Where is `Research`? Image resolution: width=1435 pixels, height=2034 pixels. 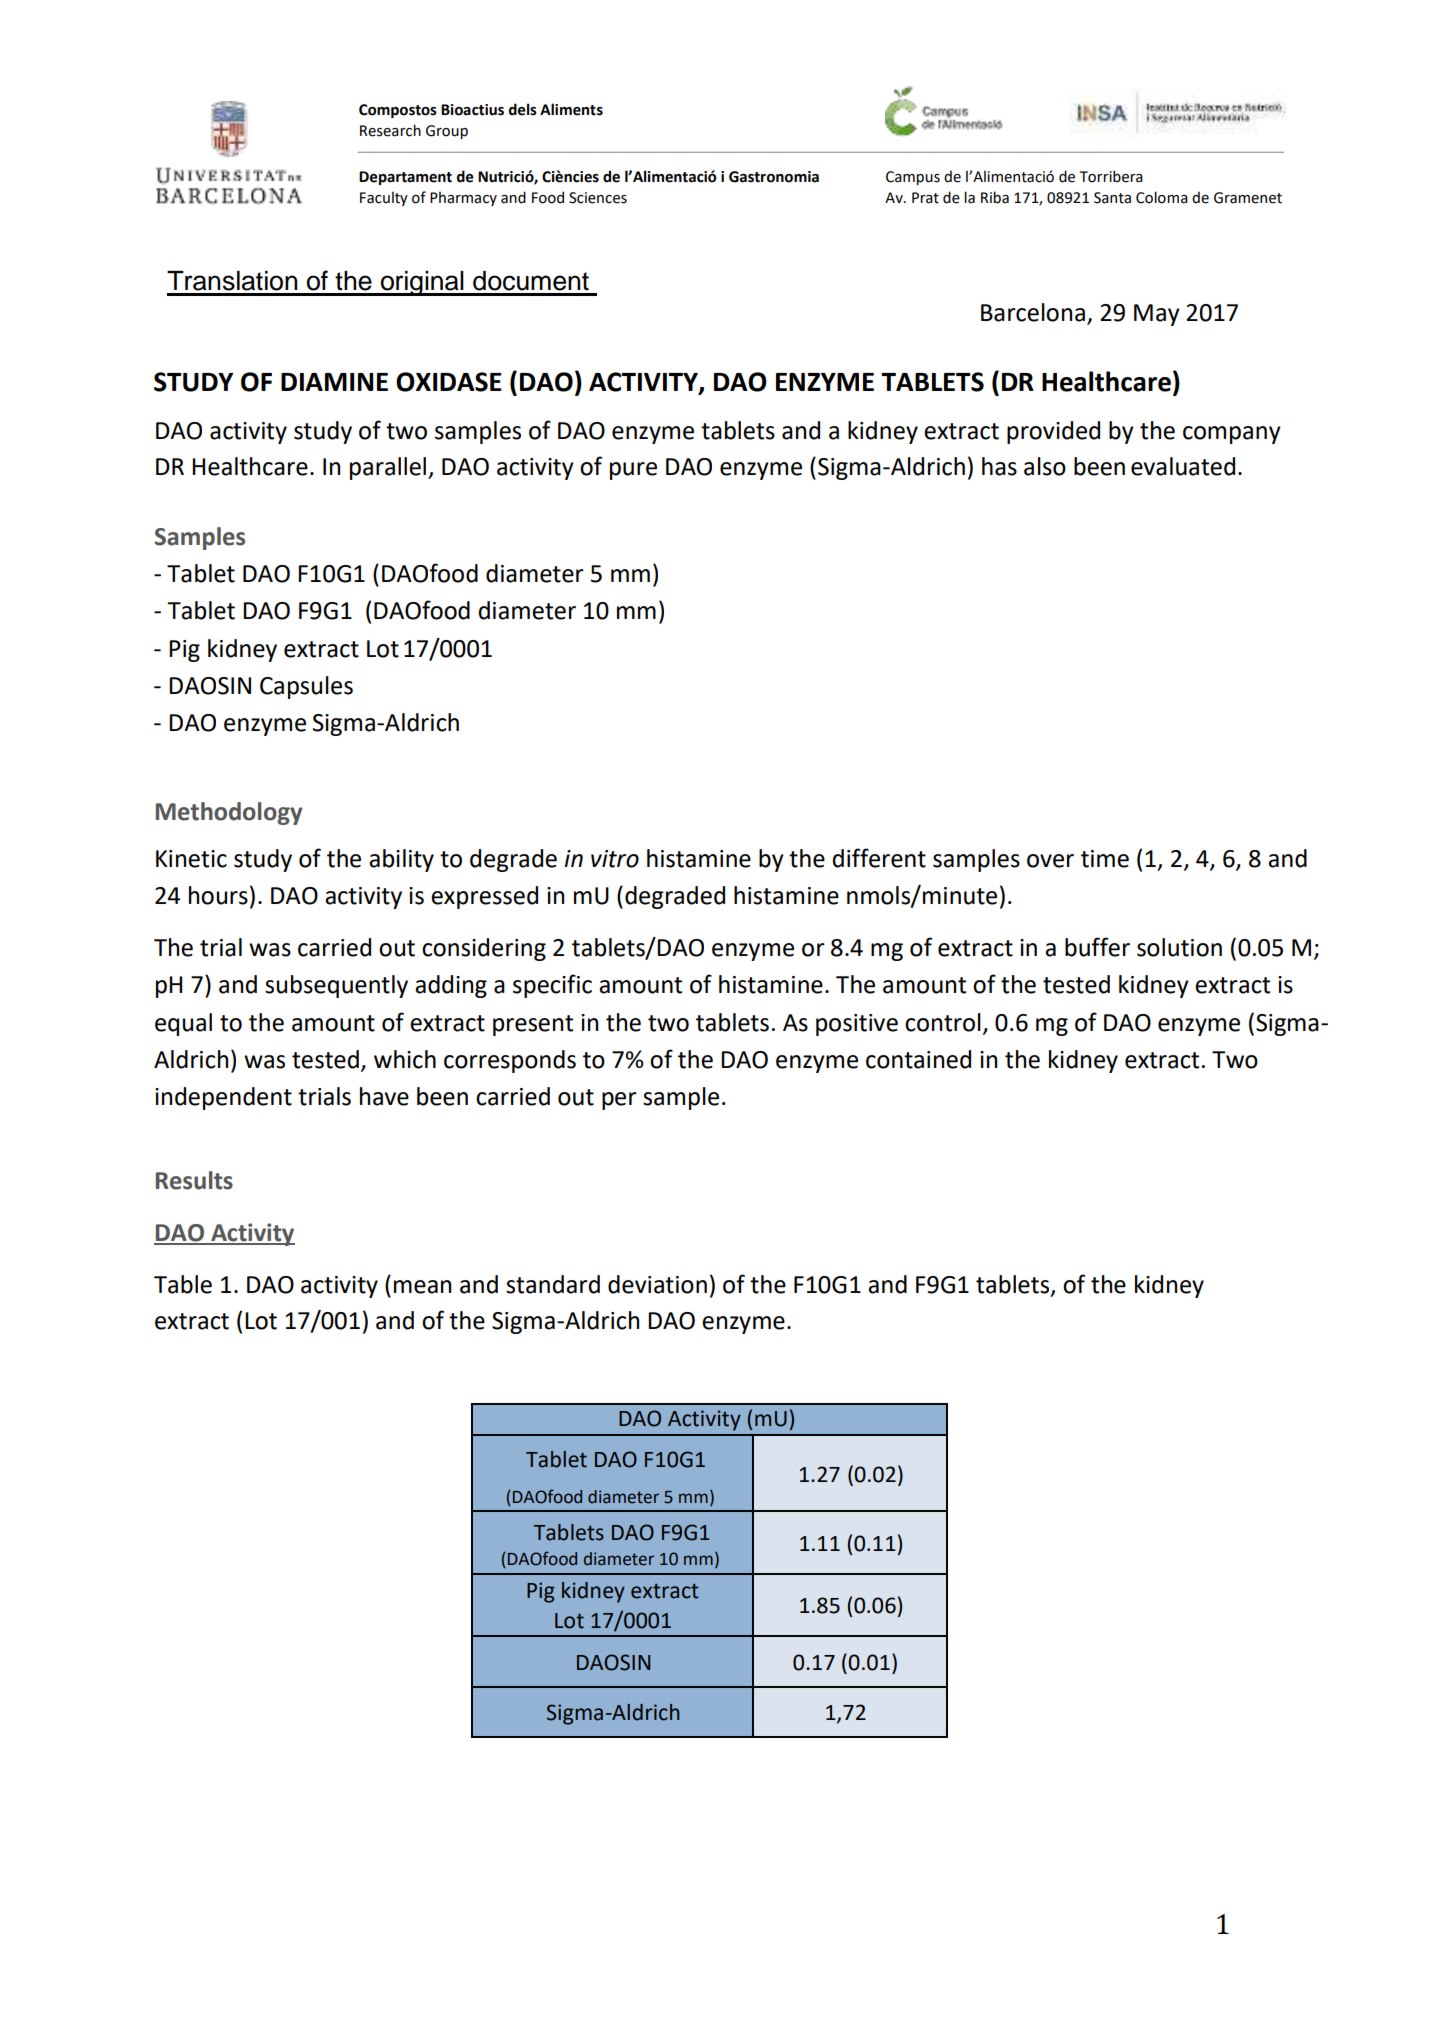
Research is located at coordinates (390, 130).
